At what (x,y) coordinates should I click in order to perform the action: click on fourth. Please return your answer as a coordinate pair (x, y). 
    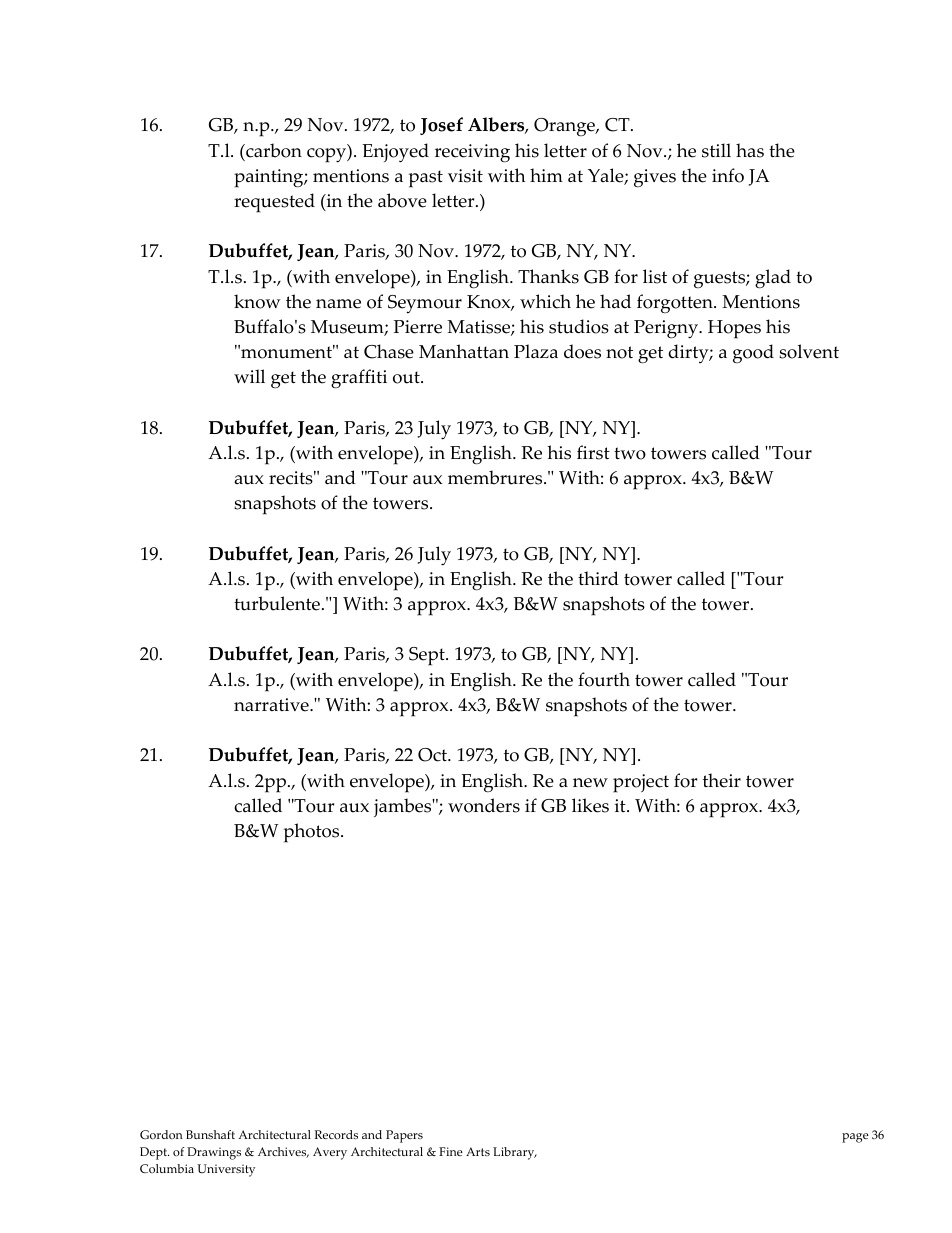
    Looking at the image, I should click on (604, 679).
